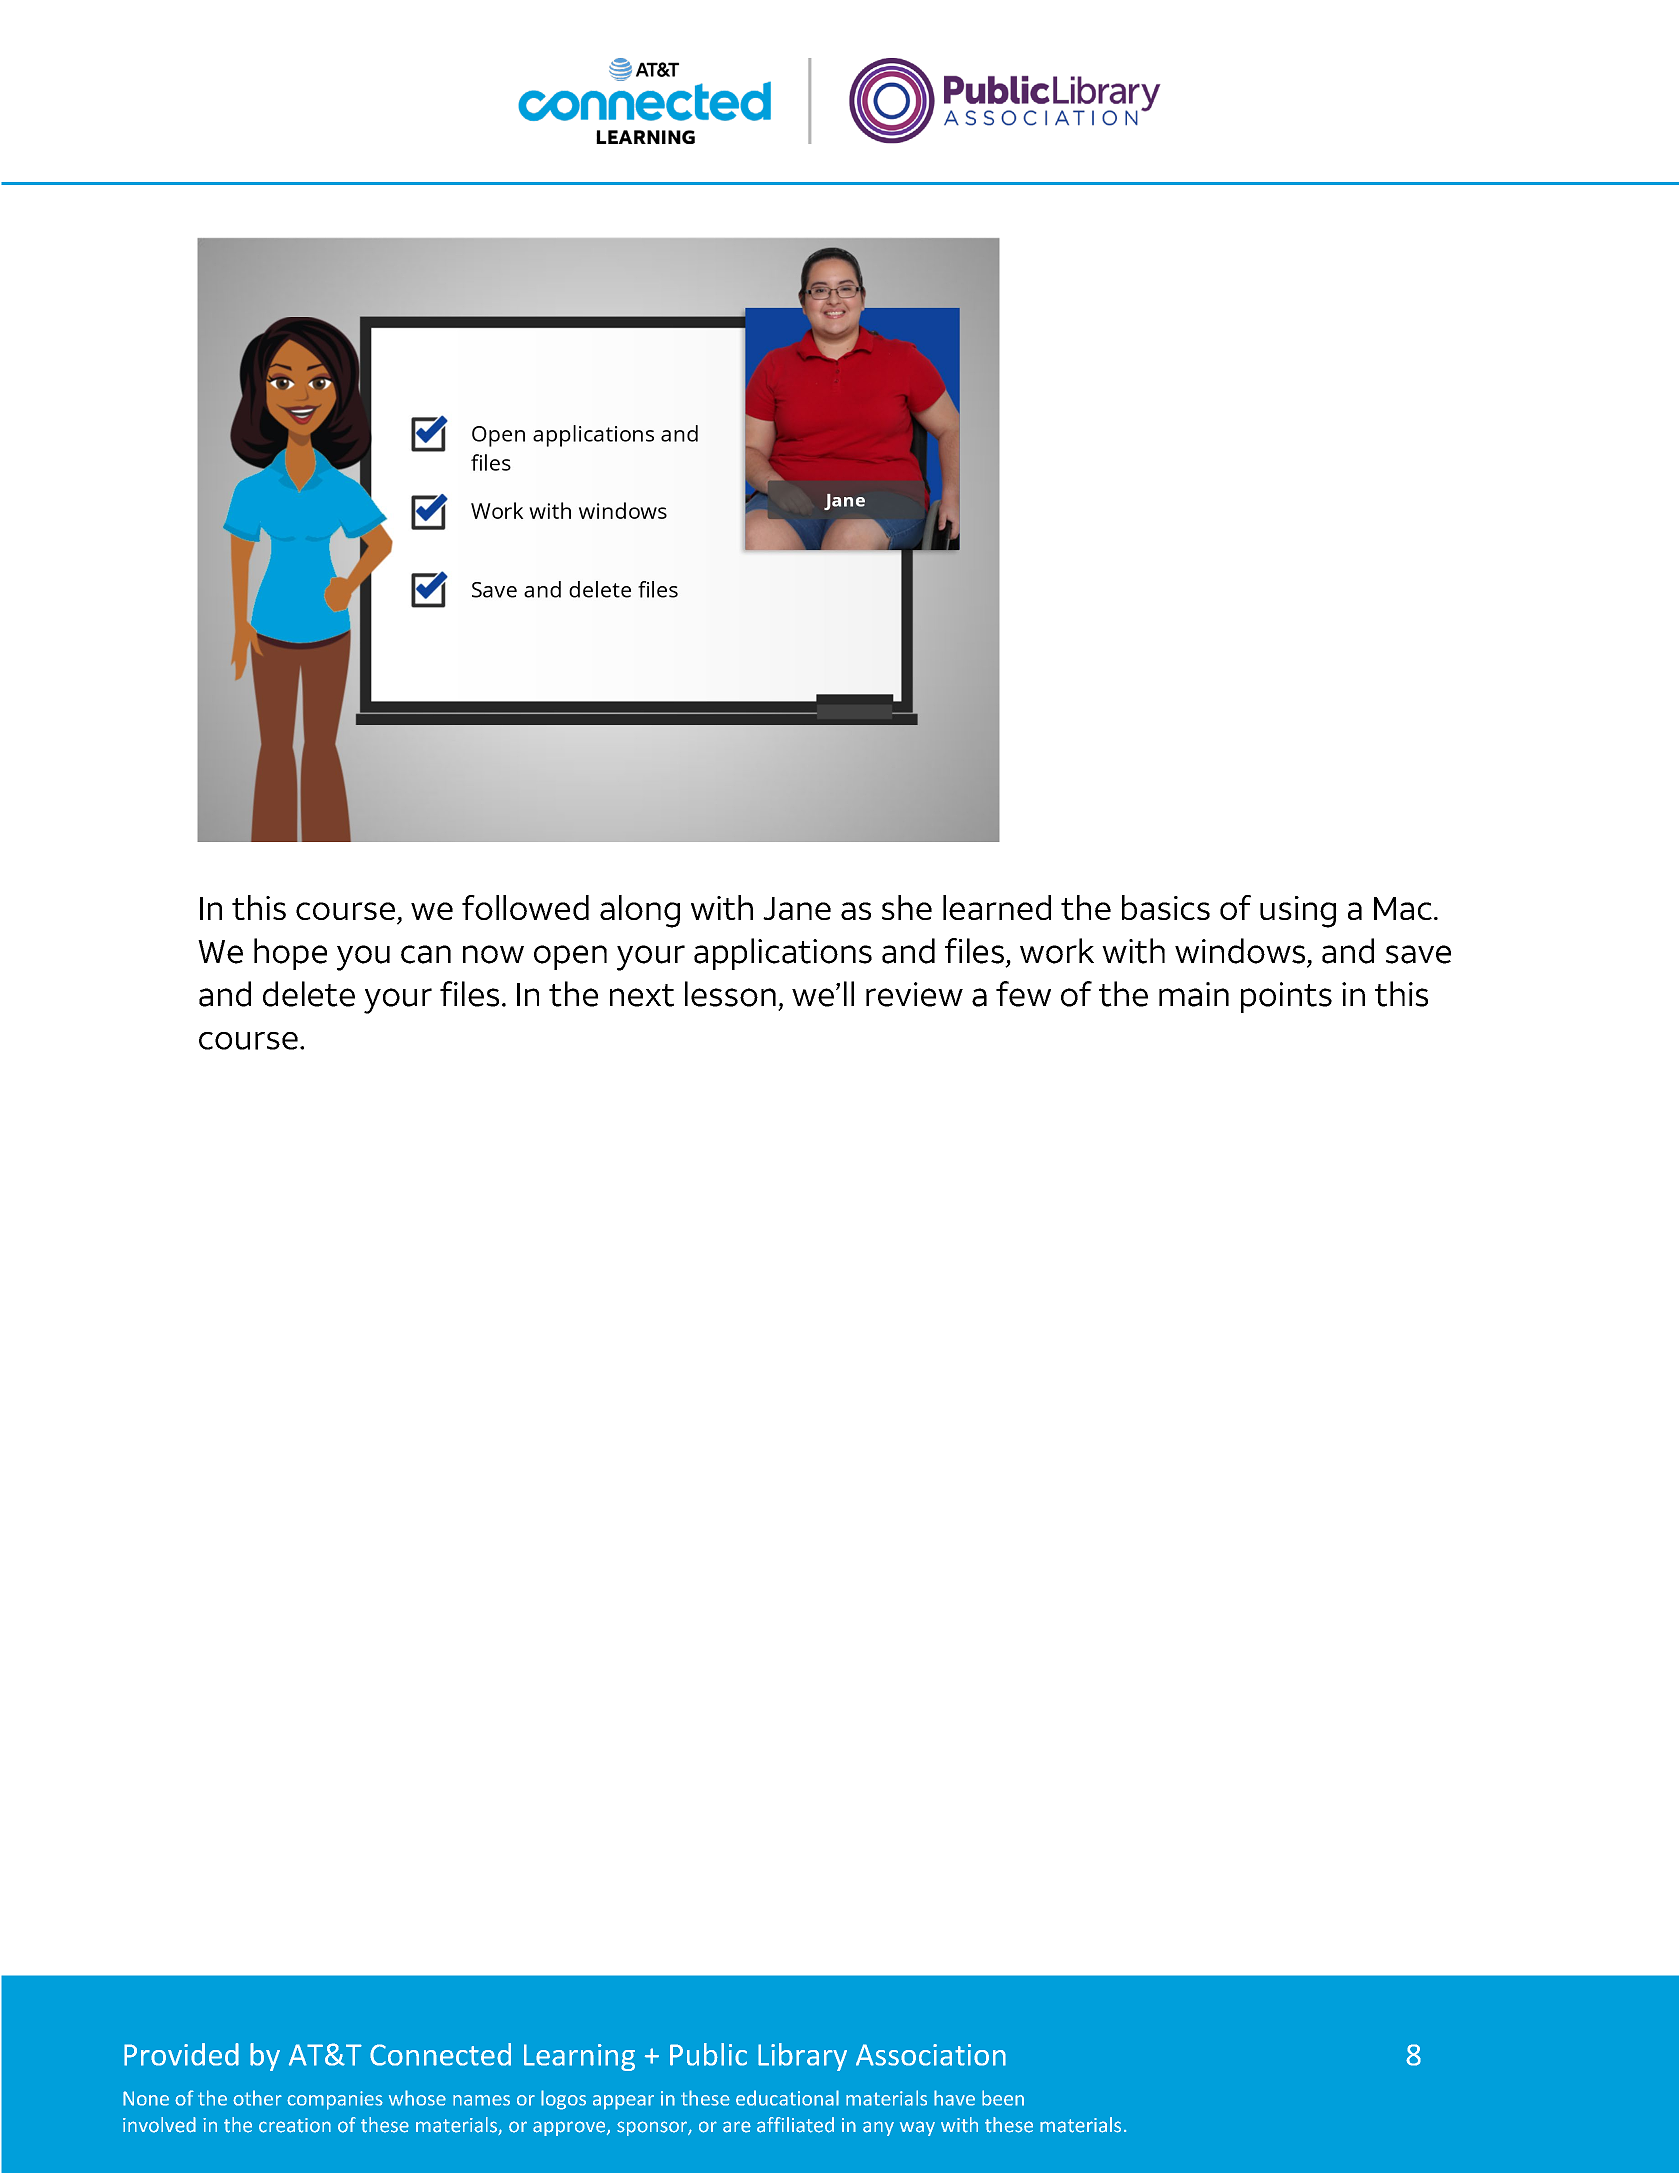  Describe the element at coordinates (787, 2098) in the image. I see `educational` at that location.
